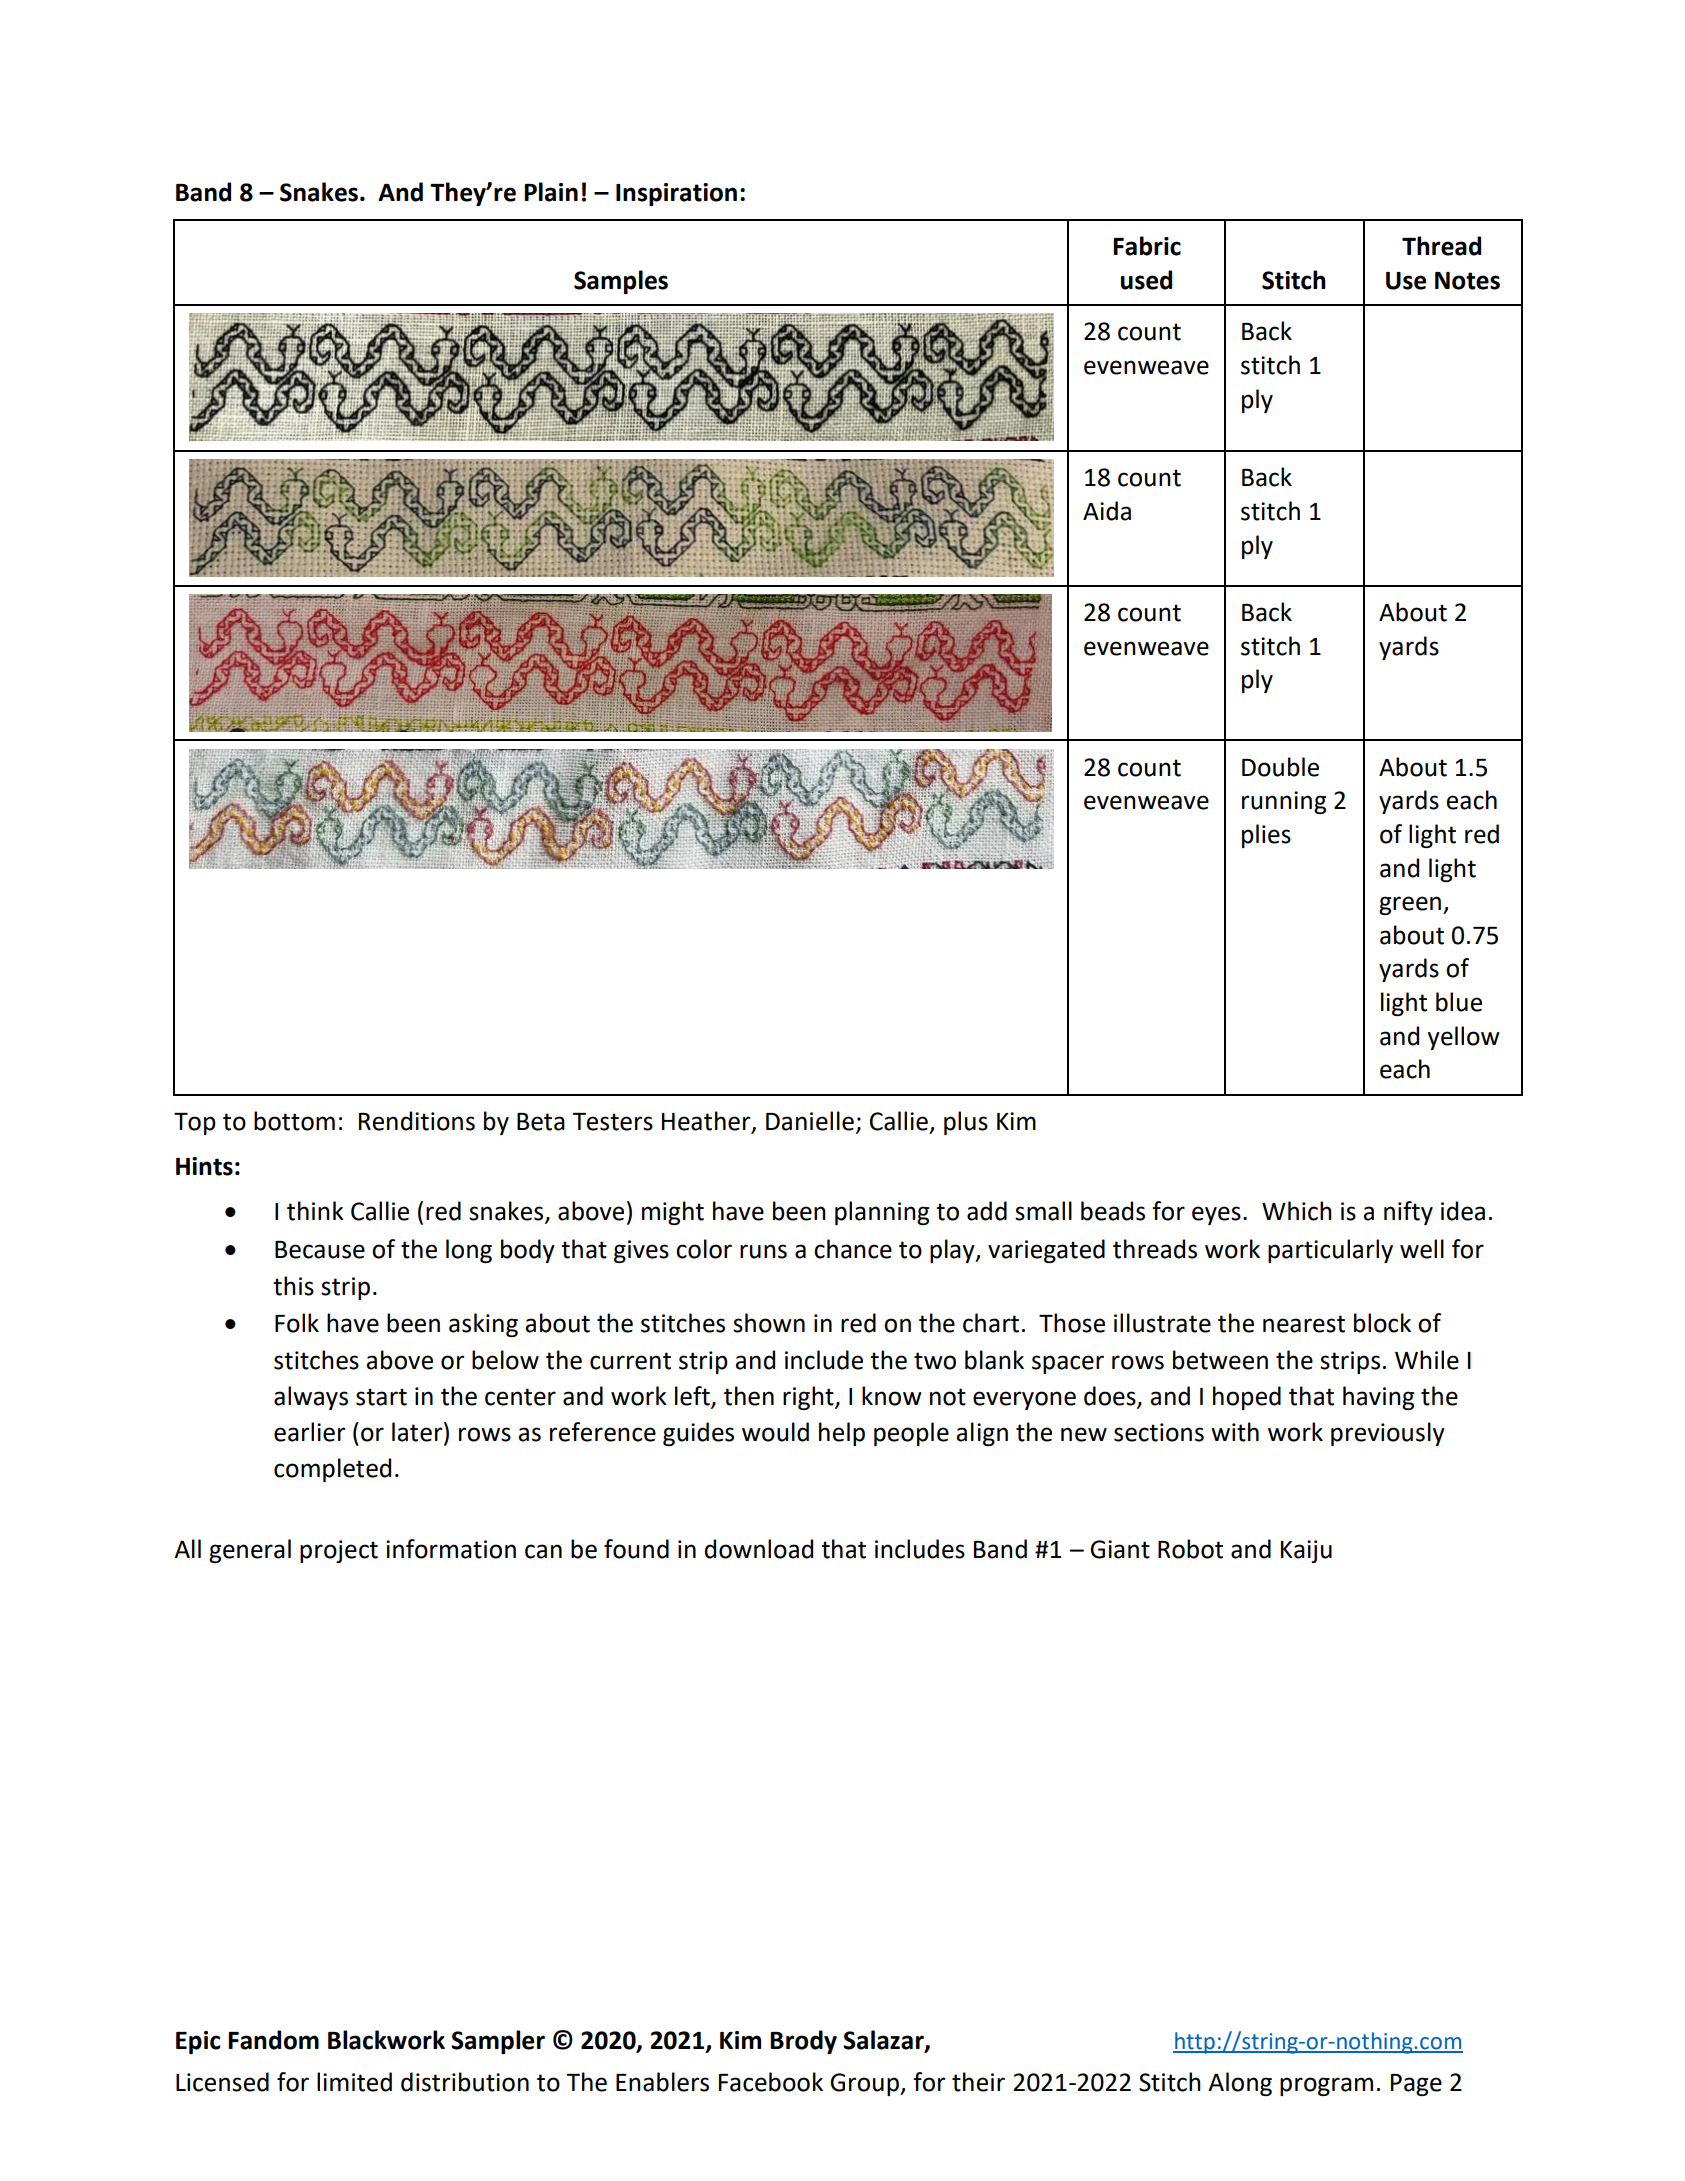 The width and height of the screenshot is (1685, 2181). I want to click on program, so click(1326, 2086).
